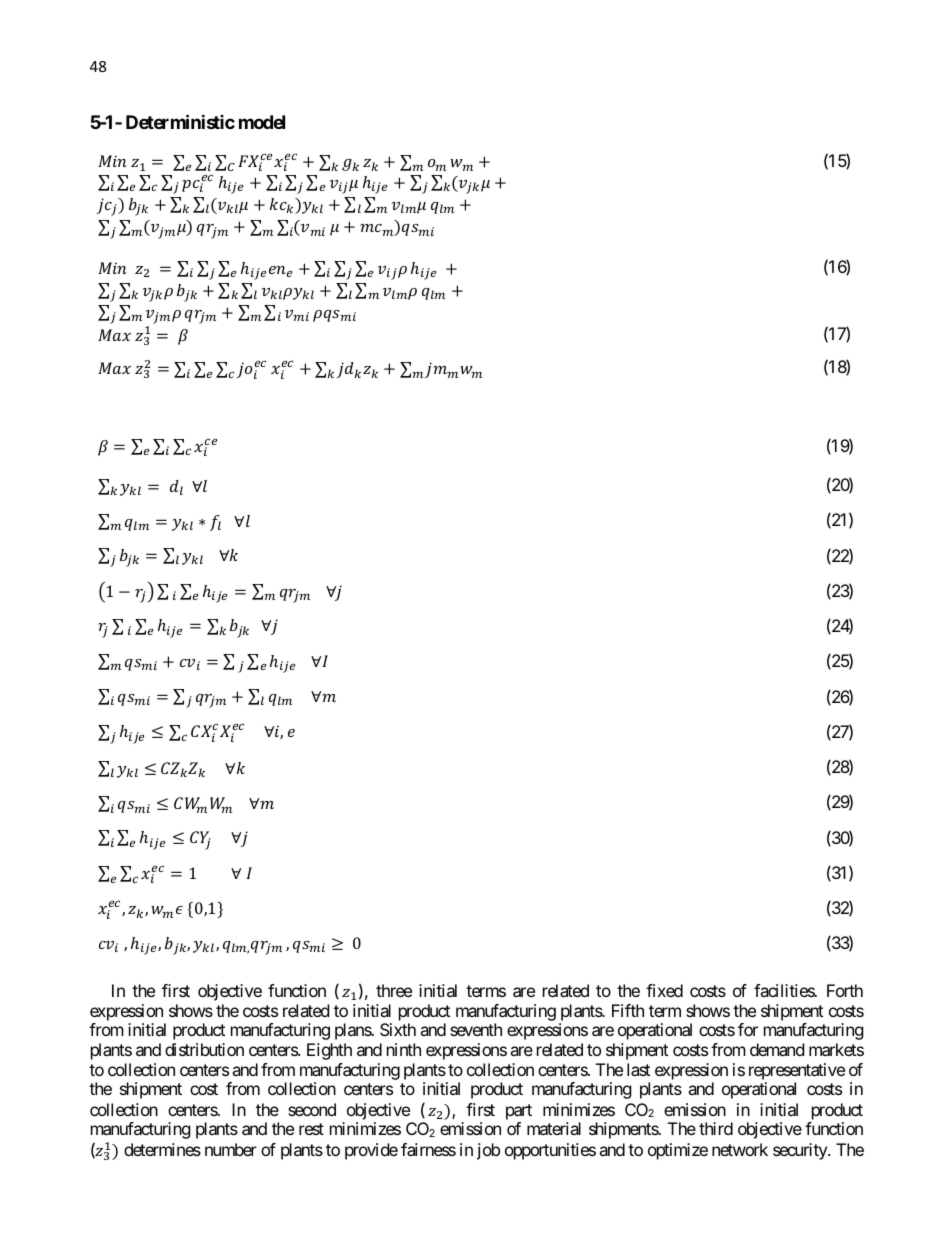 This image has height=1233, width=952. What do you see at coordinates (312, 1109) in the image?
I see `second` at bounding box center [312, 1109].
